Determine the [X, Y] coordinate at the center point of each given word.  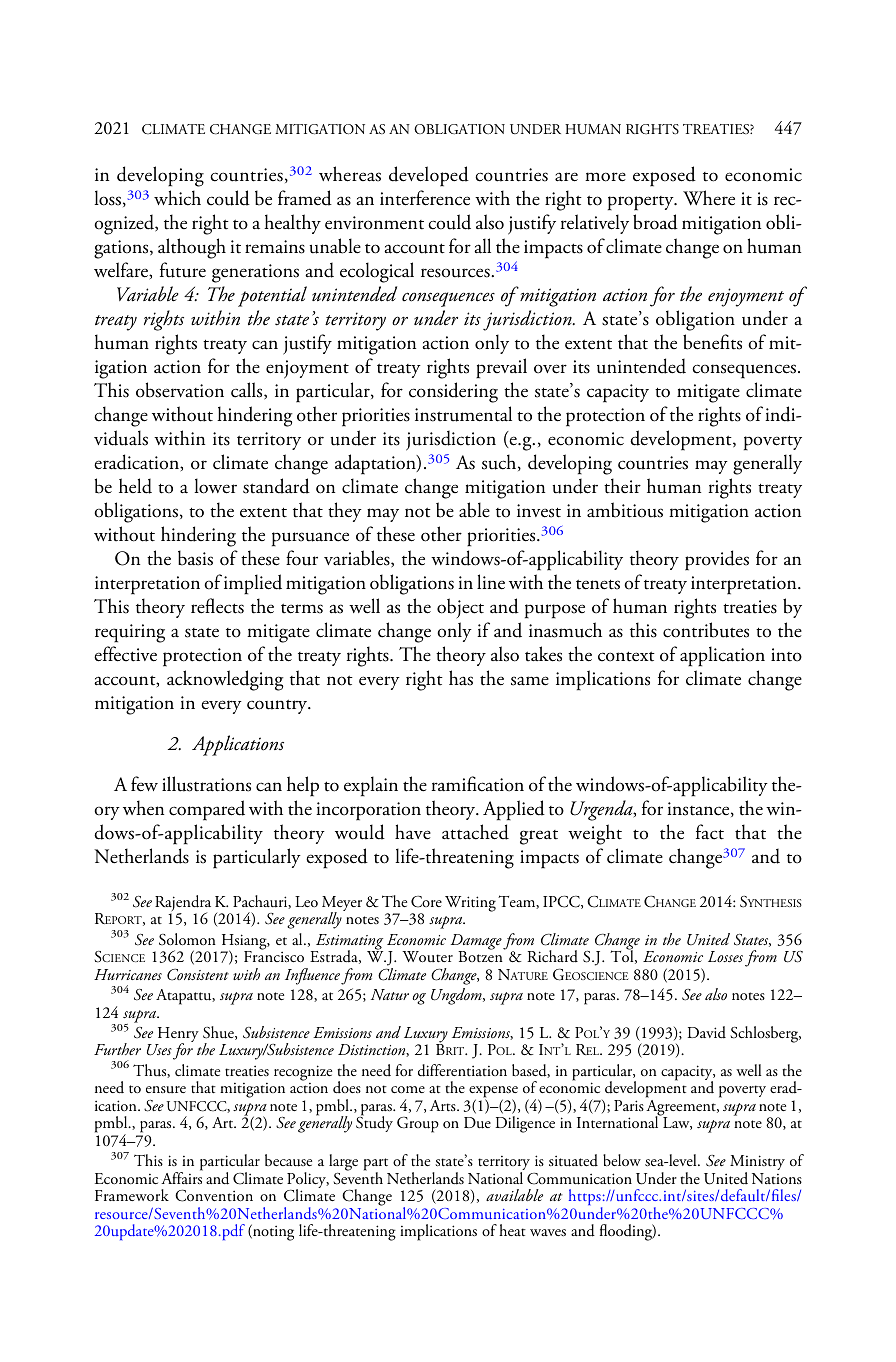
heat [512, 1230]
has [461, 678]
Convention [214, 1195]
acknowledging [225, 680]
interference [425, 198]
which [177, 198]
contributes [706, 630]
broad [655, 222]
